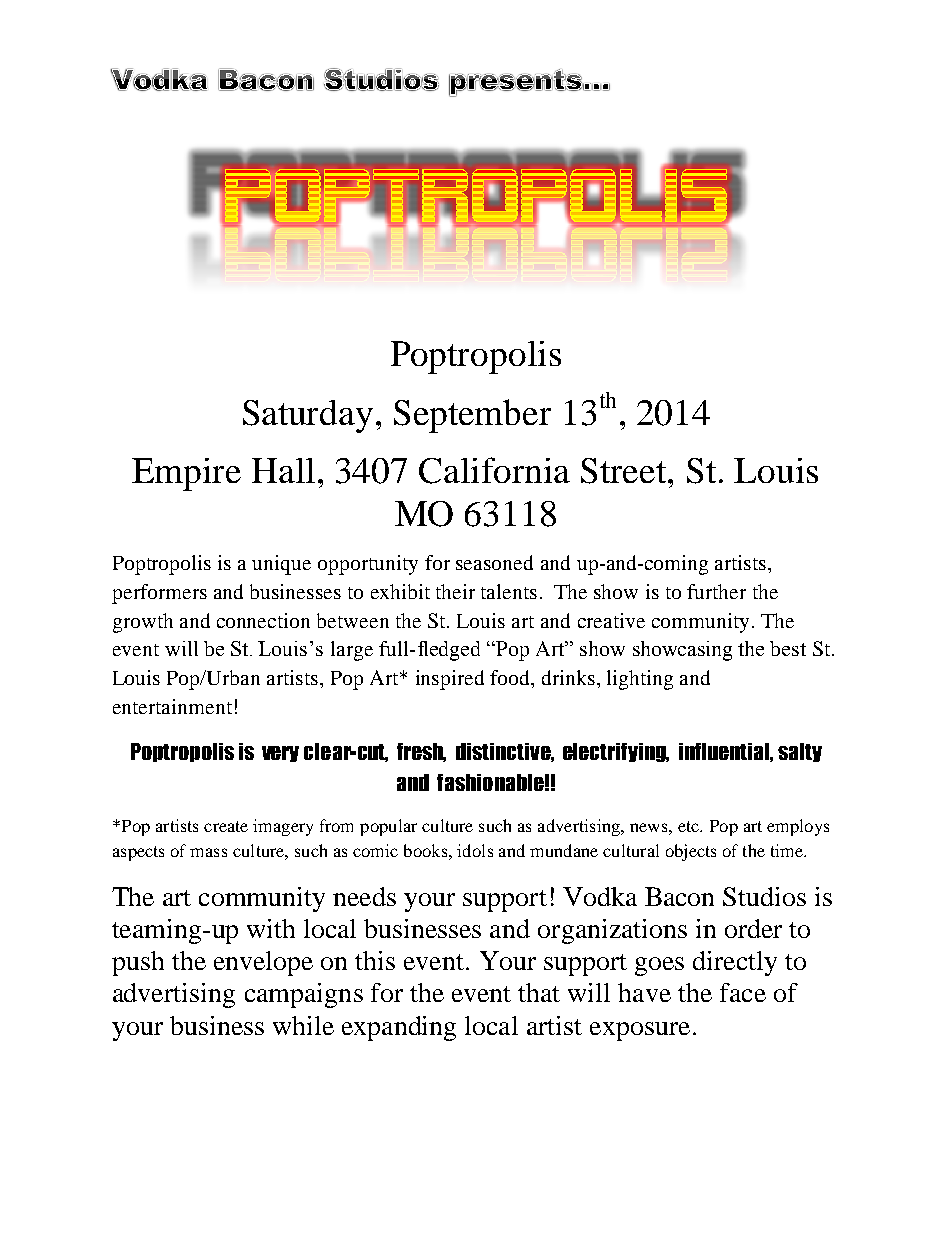  What do you see at coordinates (186, 474) in the screenshot?
I see `Empire` at bounding box center [186, 474].
